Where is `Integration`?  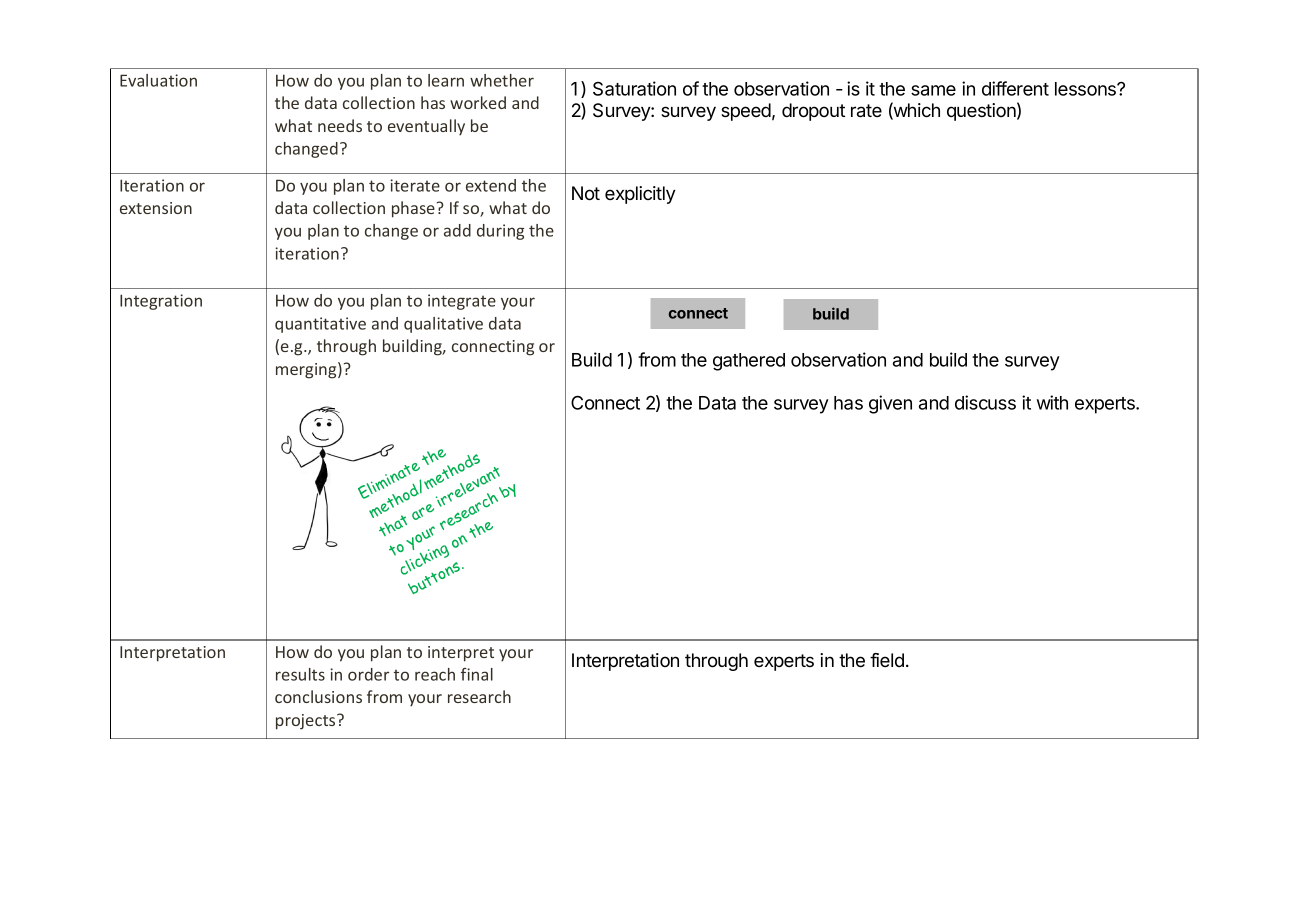 Integration is located at coordinates (161, 302).
